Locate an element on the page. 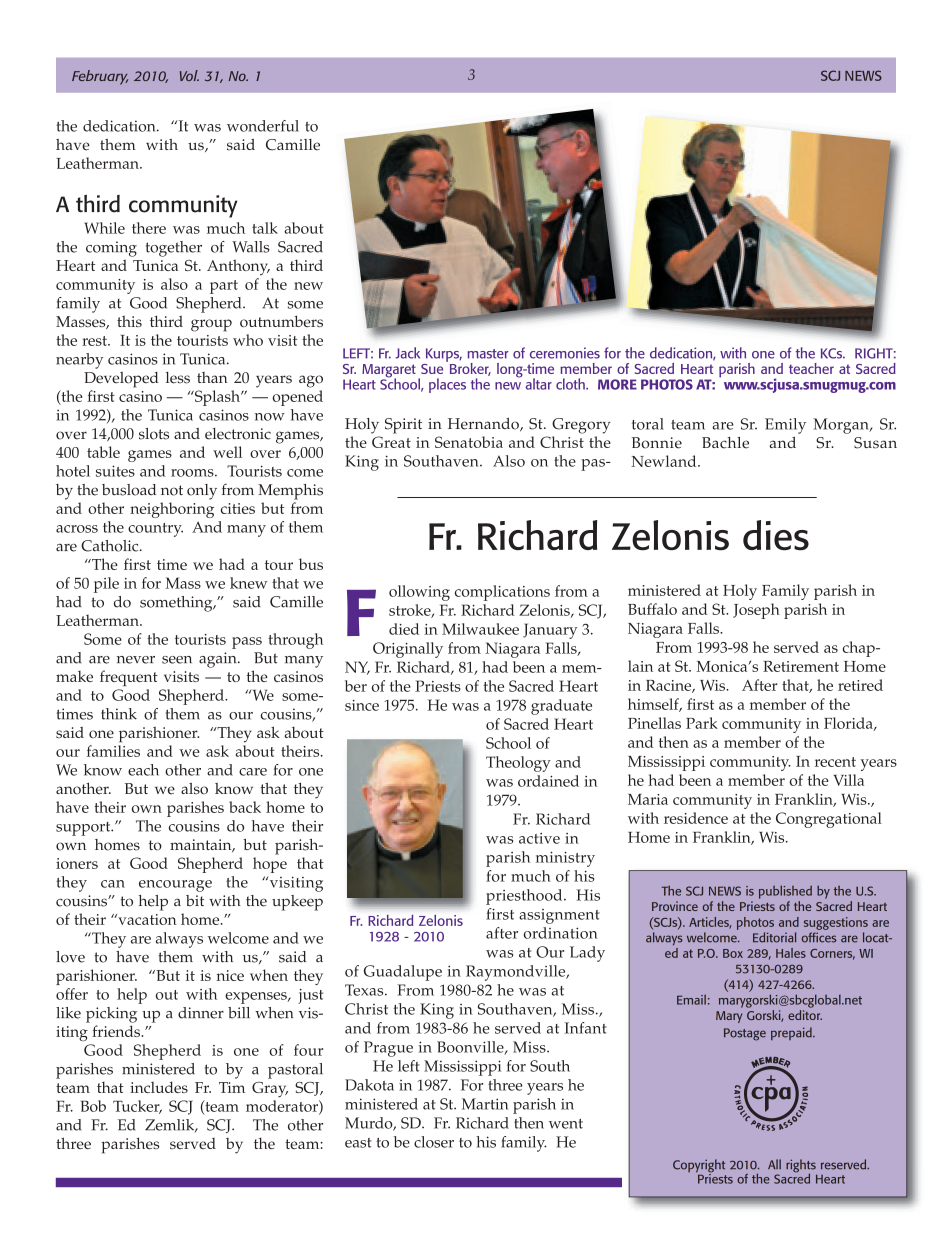 The image size is (952, 1233). wonderful is located at coordinates (263, 126).
